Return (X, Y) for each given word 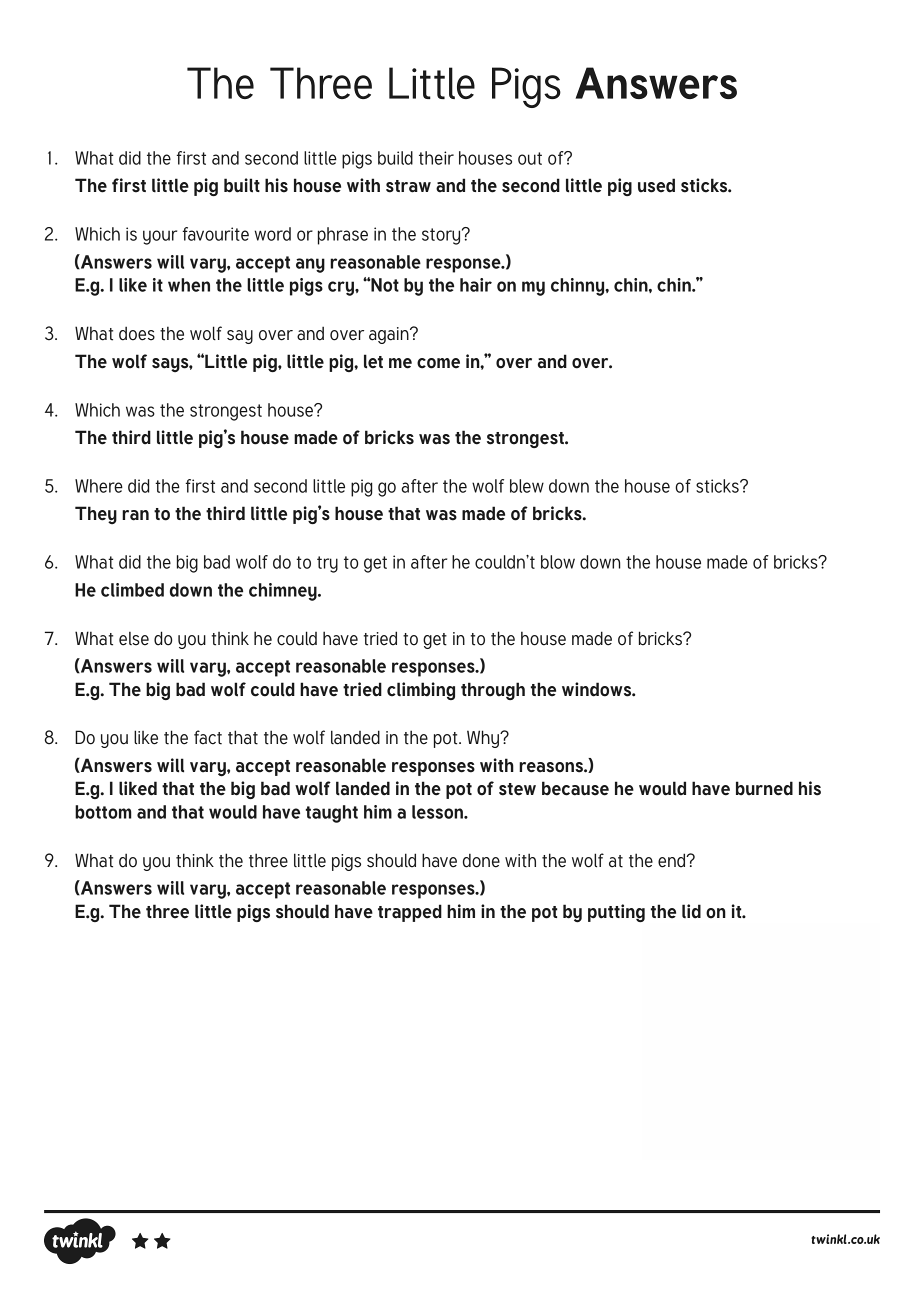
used (656, 185)
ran (135, 515)
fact (208, 737)
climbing (421, 691)
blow (558, 562)
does (137, 333)
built (242, 185)
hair (476, 285)
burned (764, 788)
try (327, 564)
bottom (103, 812)
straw (408, 186)
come (438, 363)
